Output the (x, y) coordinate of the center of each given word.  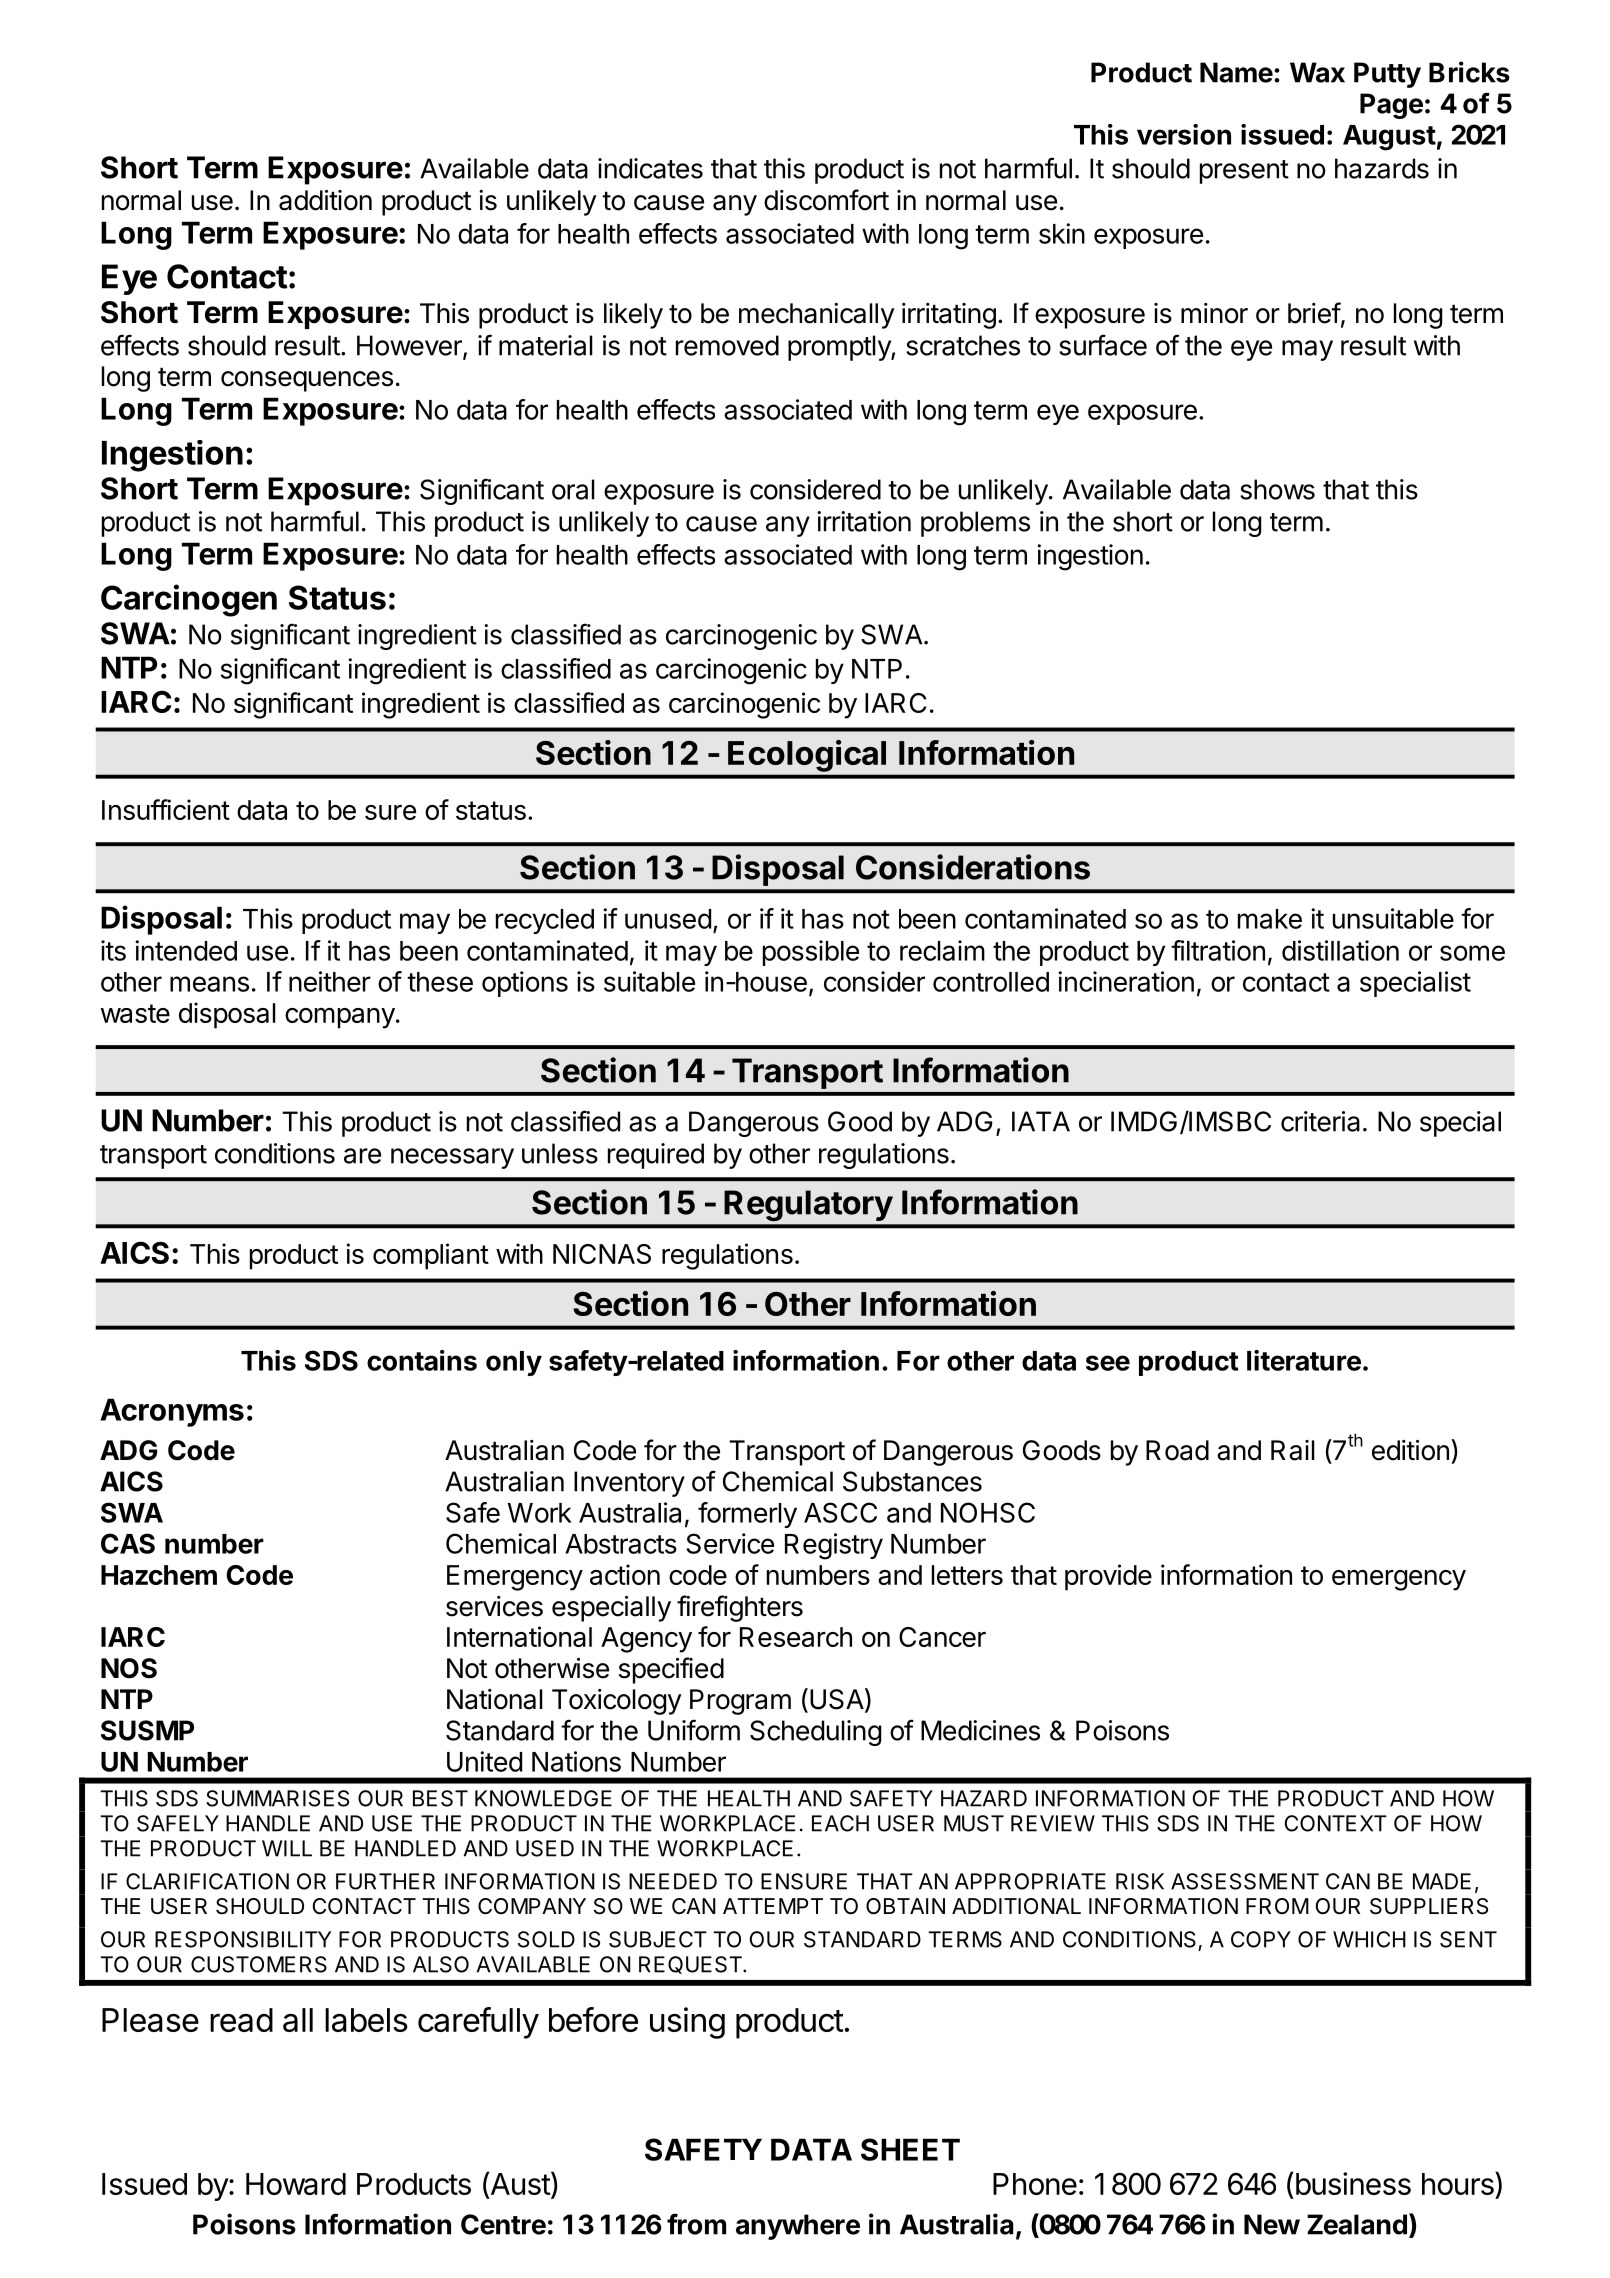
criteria (1320, 1121)
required (656, 1156)
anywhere (798, 2227)
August (1389, 138)
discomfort (826, 200)
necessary (452, 1158)
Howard (296, 2184)
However (410, 346)
